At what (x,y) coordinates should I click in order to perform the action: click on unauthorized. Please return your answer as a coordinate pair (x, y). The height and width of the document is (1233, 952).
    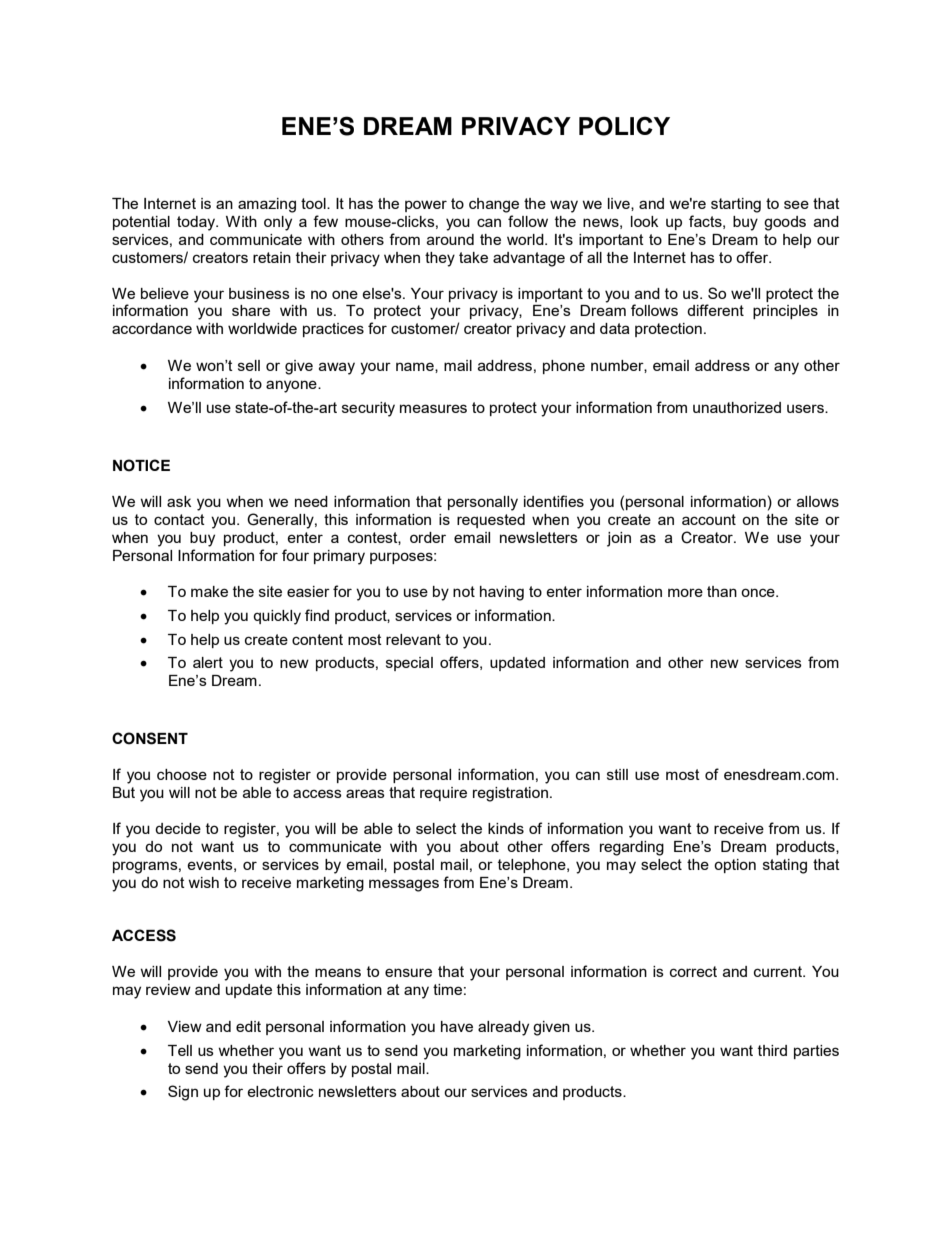
    Looking at the image, I should click on (737, 407).
